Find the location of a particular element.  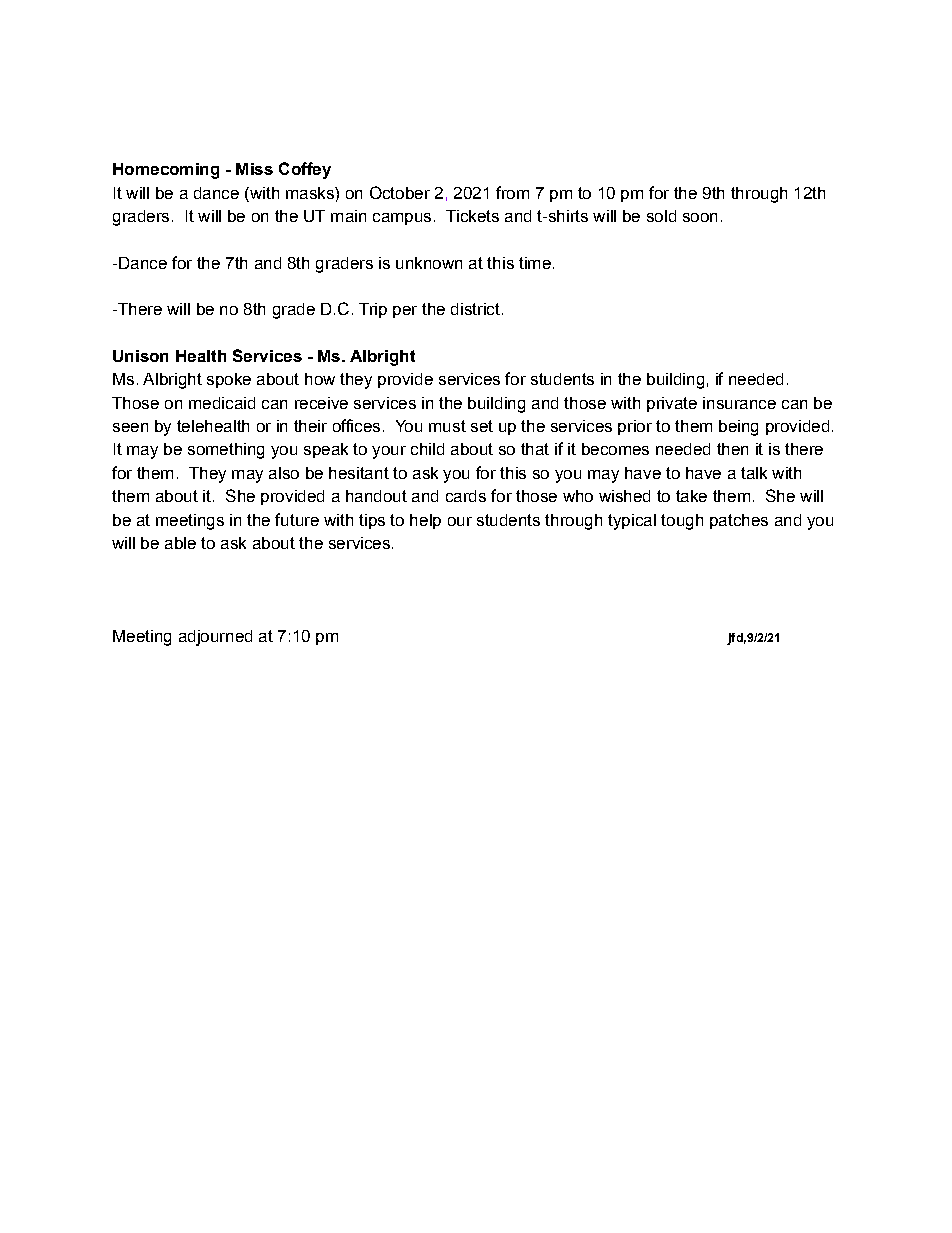

October is located at coordinates (400, 192).
